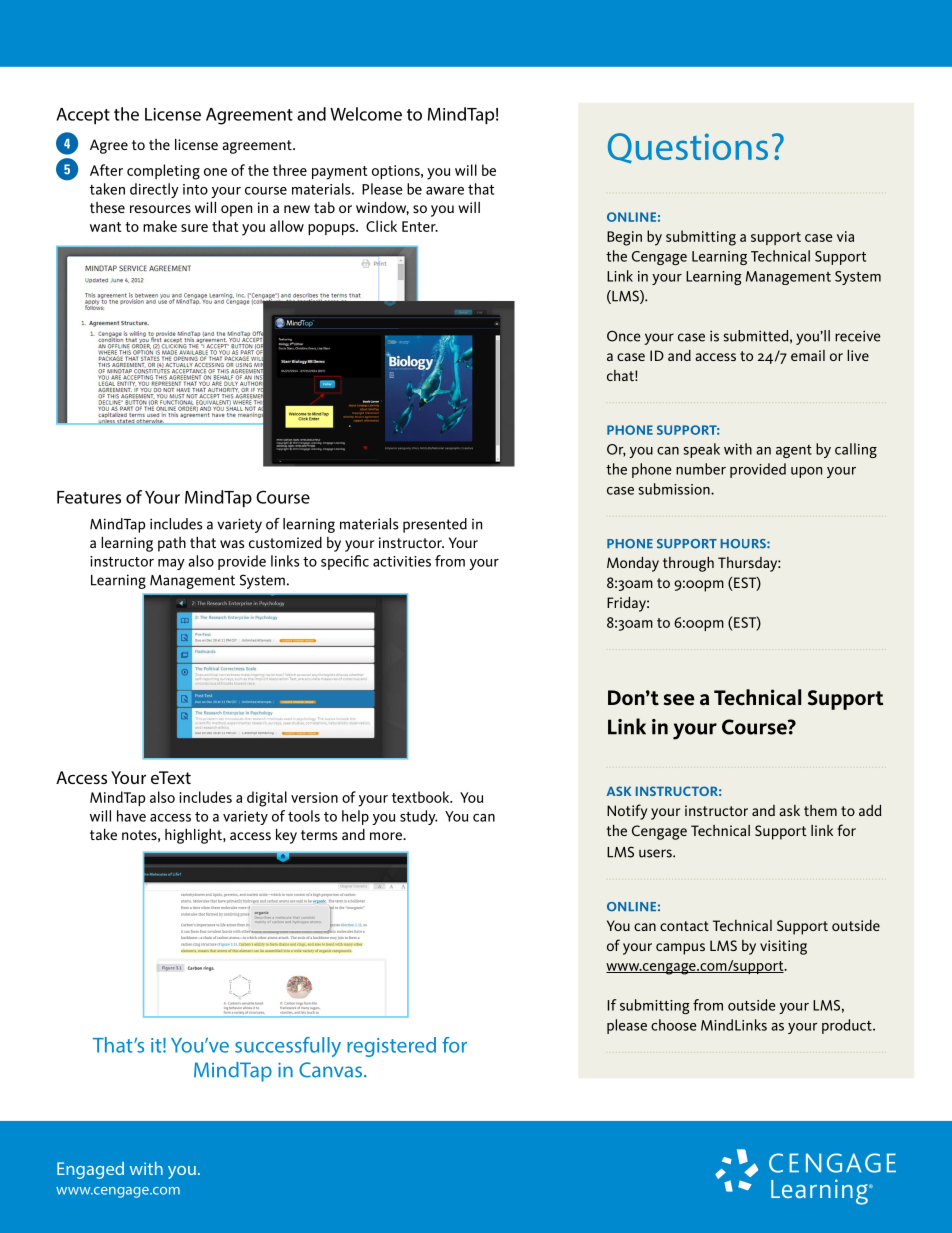 This page has width=952, height=1233. I want to click on email, so click(808, 355).
